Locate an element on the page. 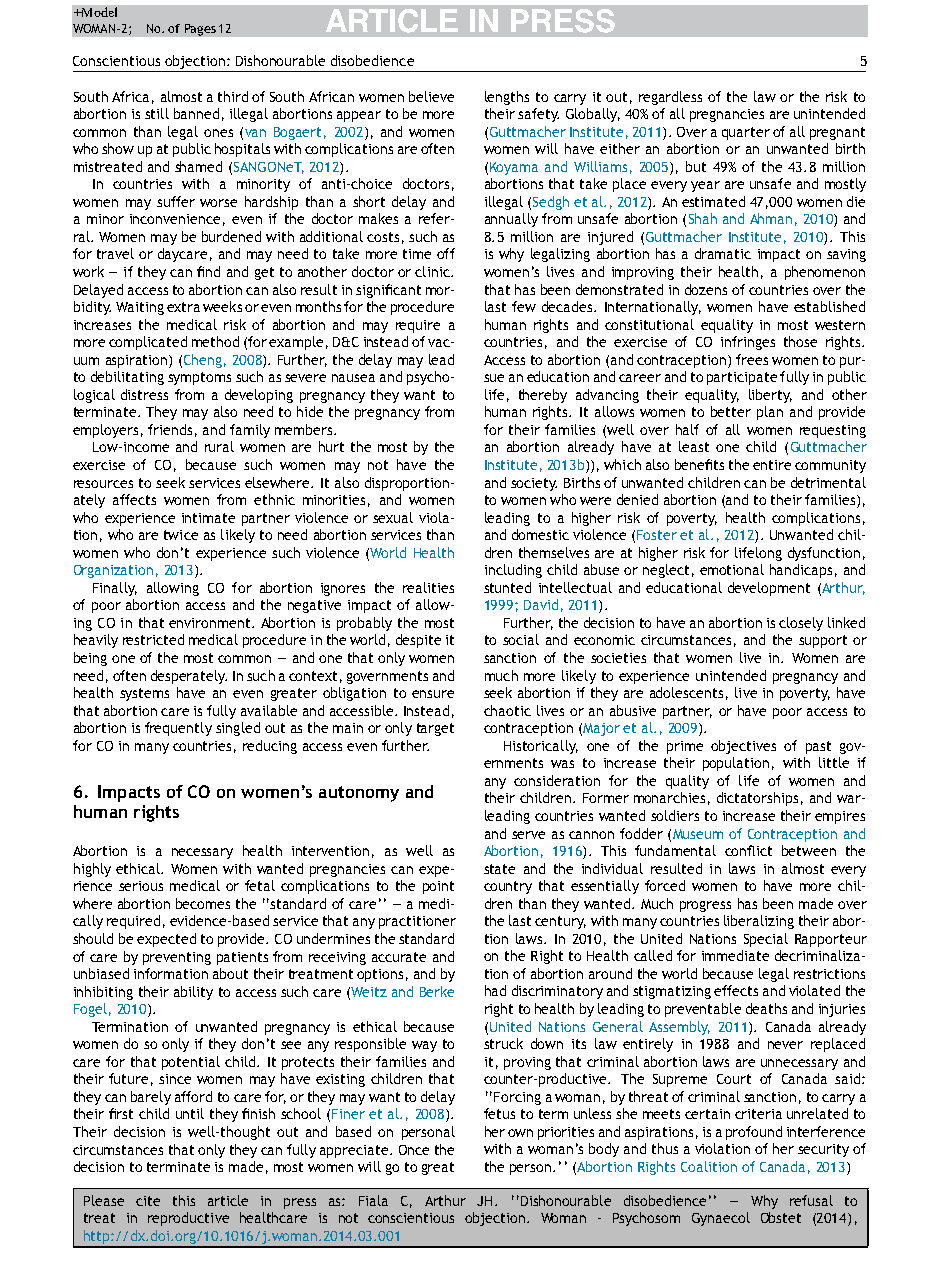 This document has width=952, height=1271. believe is located at coordinates (431, 96).
